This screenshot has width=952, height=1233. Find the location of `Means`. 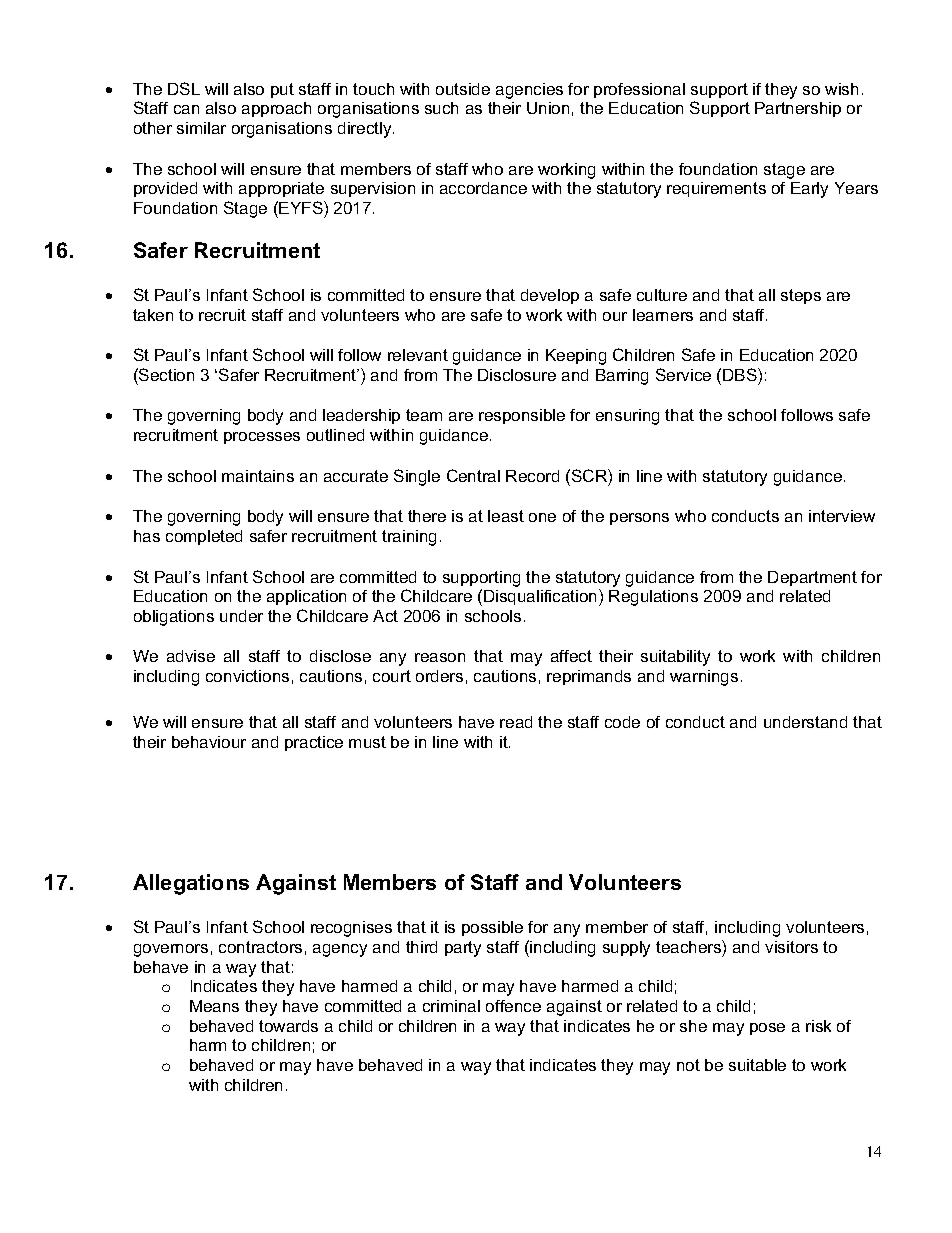

Means is located at coordinates (214, 1006).
